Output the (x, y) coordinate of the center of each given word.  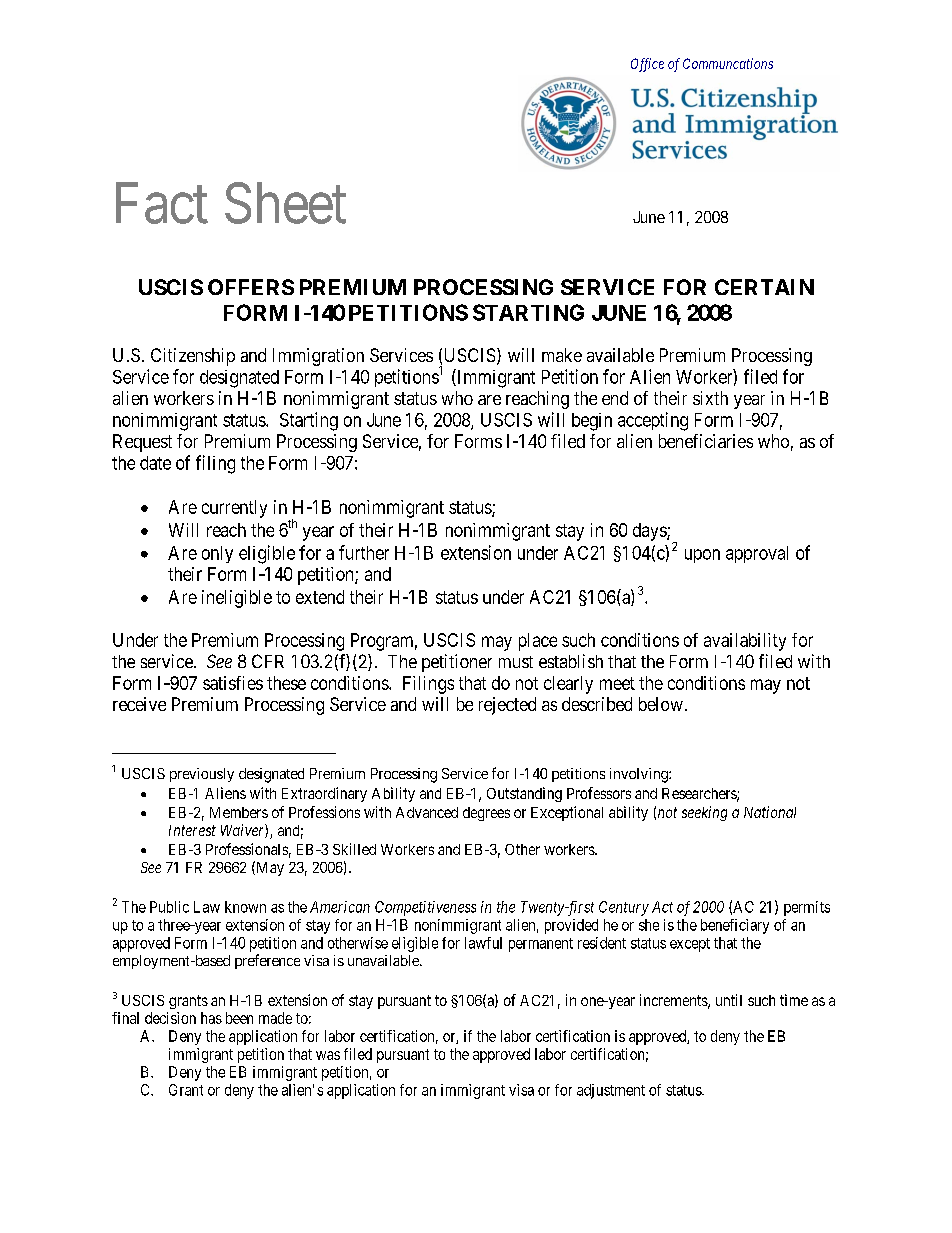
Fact (162, 204)
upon (702, 556)
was (328, 1055)
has (211, 1018)
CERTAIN (764, 287)
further (364, 552)
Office (647, 65)
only (217, 554)
